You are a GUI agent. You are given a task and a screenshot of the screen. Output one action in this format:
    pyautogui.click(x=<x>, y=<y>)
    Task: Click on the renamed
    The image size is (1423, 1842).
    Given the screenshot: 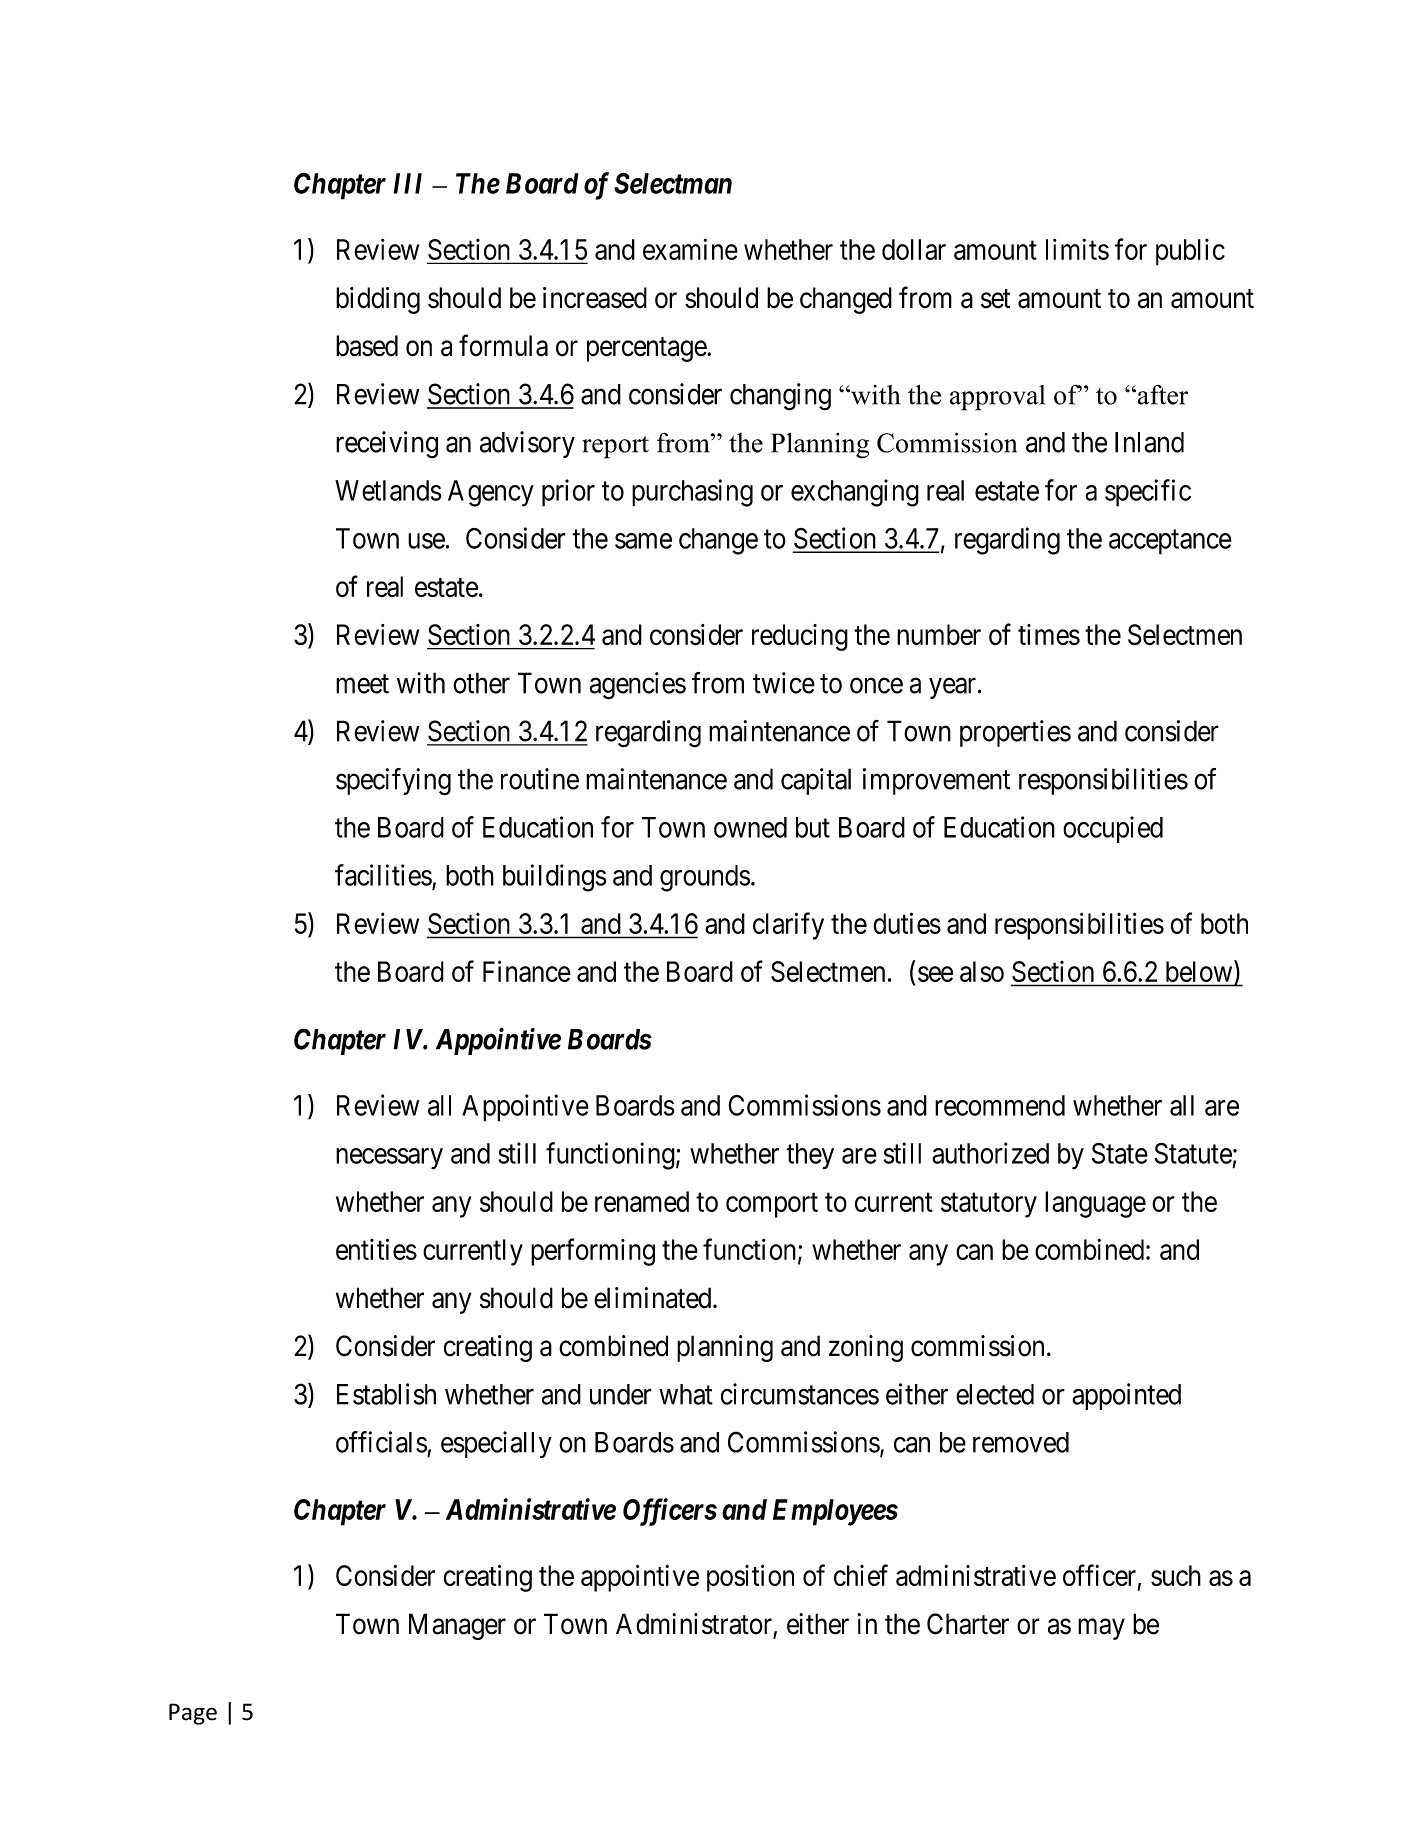 What is the action you would take?
    pyautogui.click(x=642, y=1201)
